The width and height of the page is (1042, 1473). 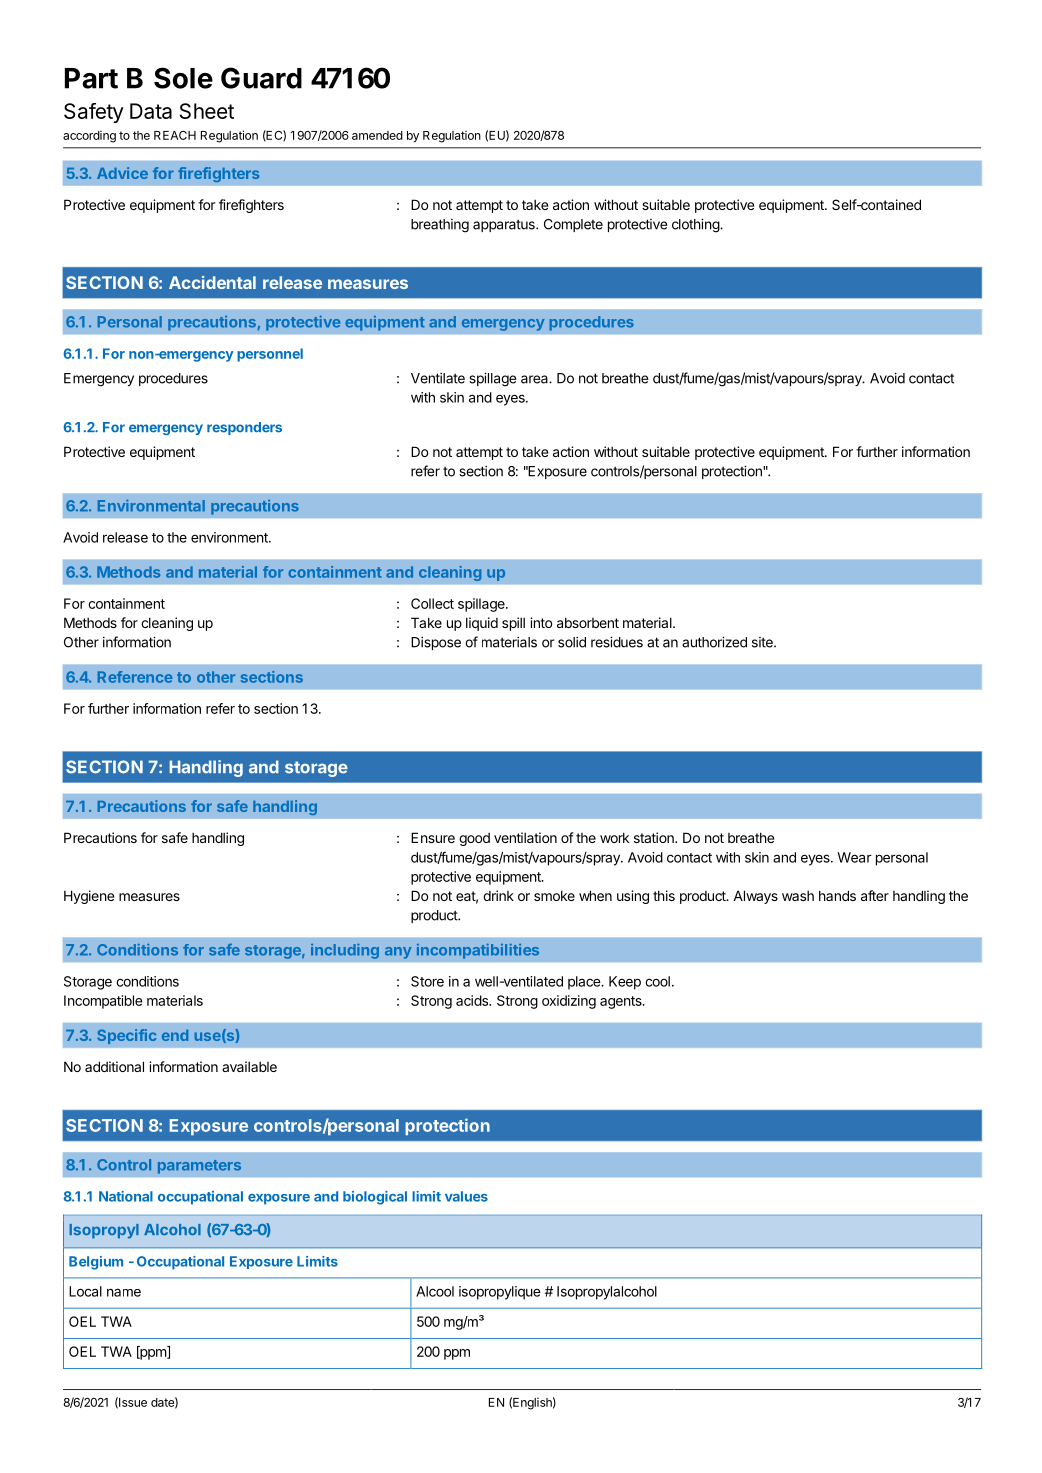 I want to click on Dispose, so click(x=436, y=643).
